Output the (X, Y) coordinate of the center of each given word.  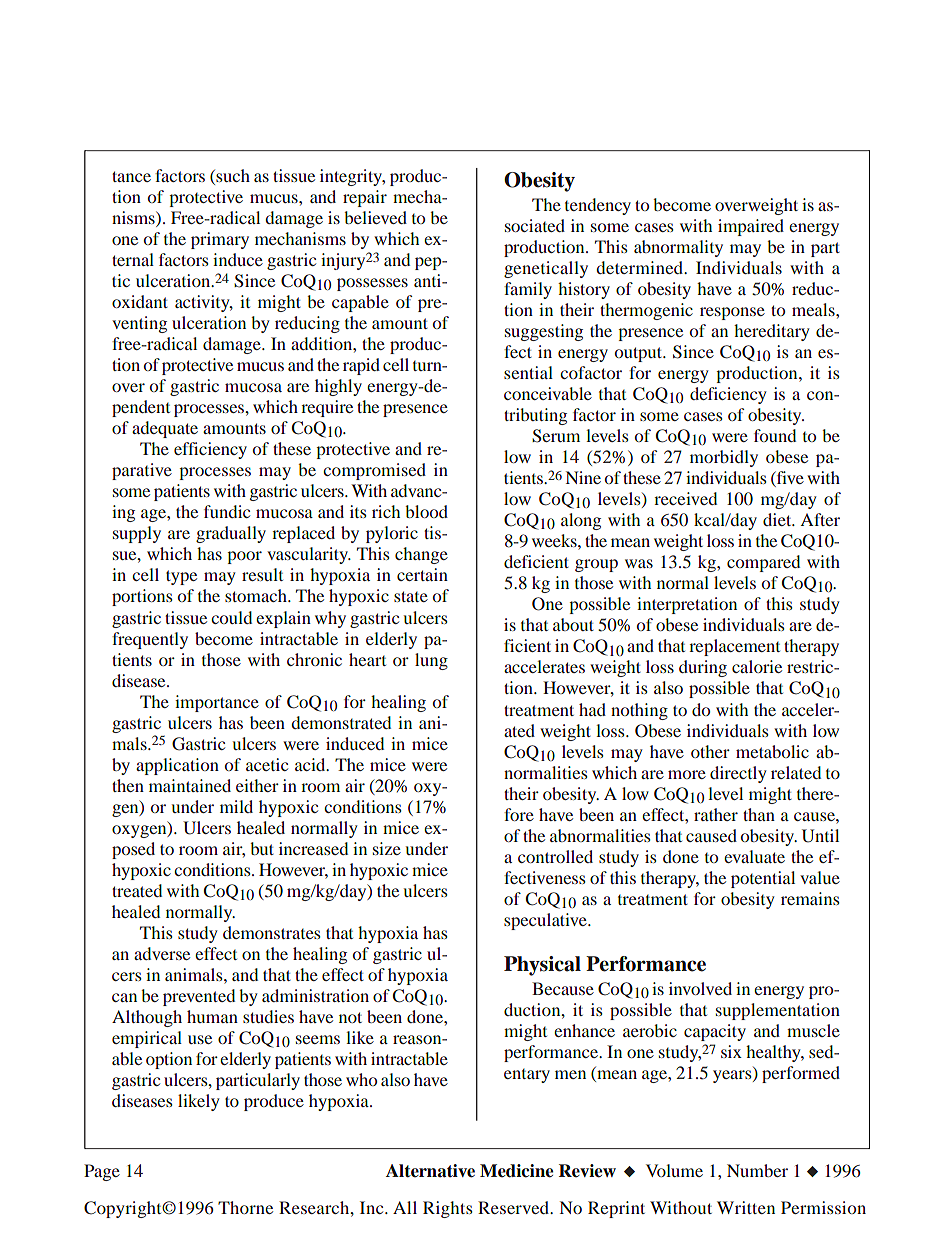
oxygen (140, 831)
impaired (751, 227)
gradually (231, 534)
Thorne (245, 1207)
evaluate (754, 856)
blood (426, 511)
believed (375, 217)
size (387, 848)
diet (778, 519)
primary (220, 240)
